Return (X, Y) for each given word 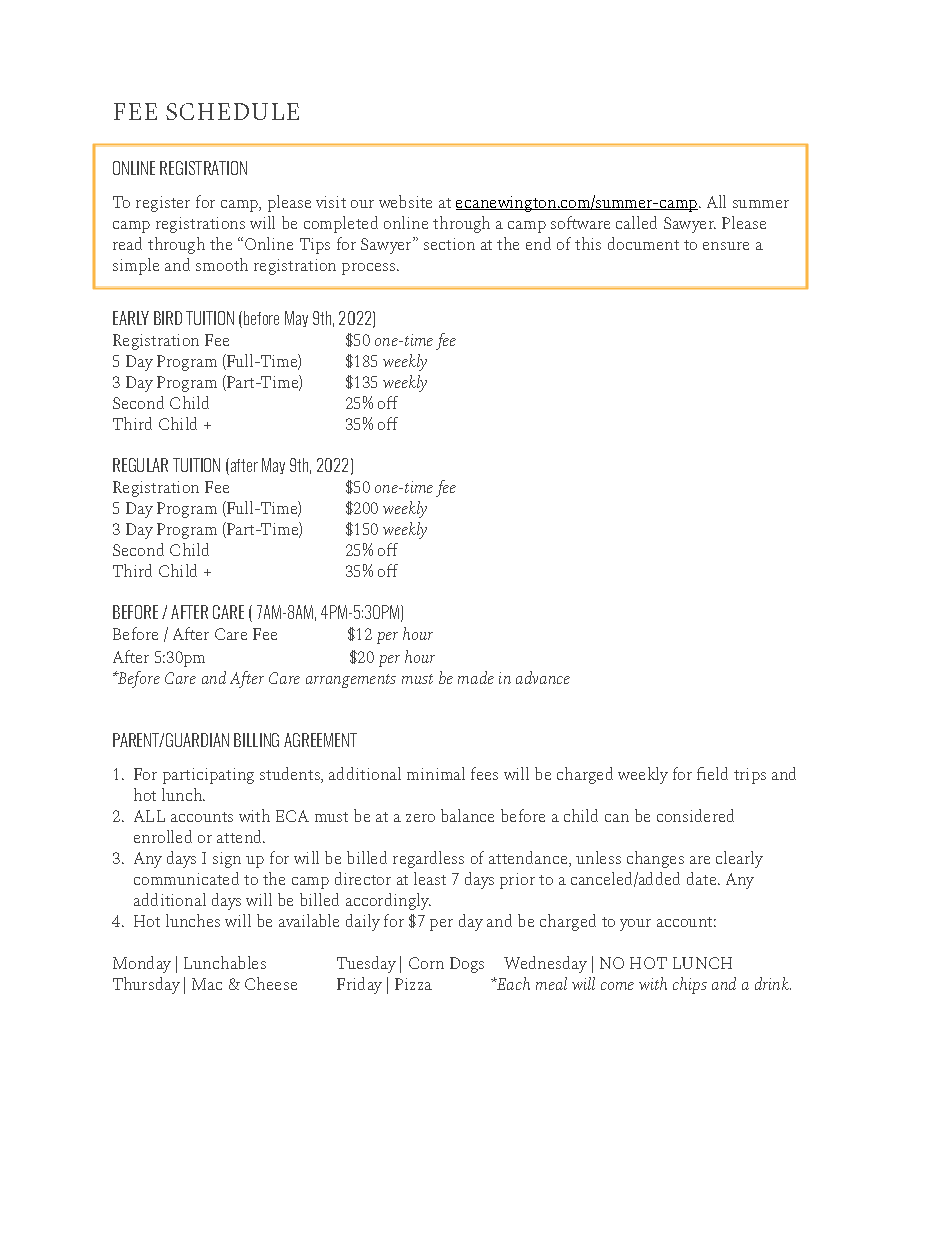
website (405, 201)
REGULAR (140, 465)
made (476, 677)
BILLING (256, 740)
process (368, 269)
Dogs (467, 965)
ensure (726, 246)
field (712, 773)
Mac (207, 984)
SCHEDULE (232, 111)
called (636, 222)
